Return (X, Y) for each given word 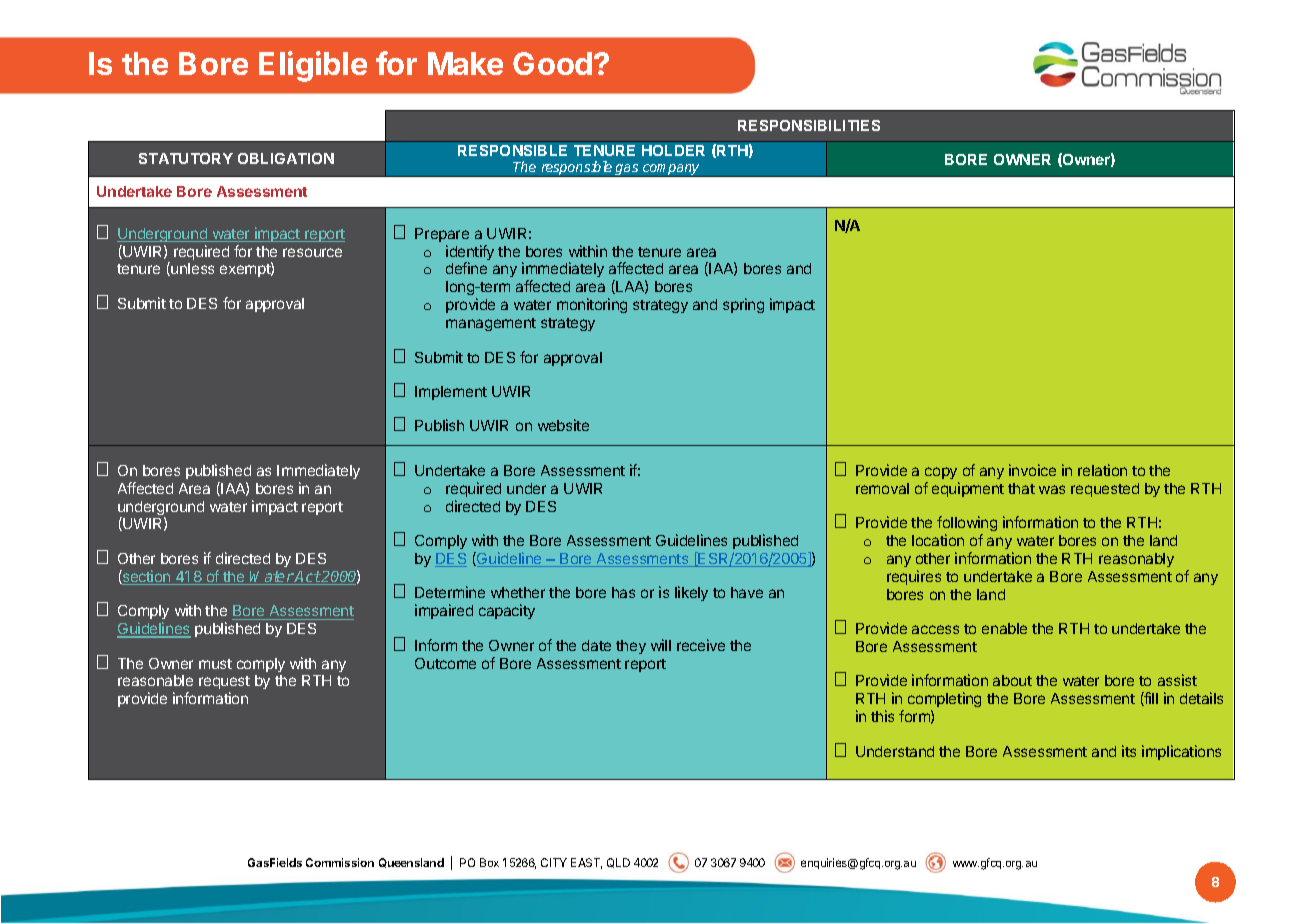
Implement (451, 393)
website (563, 425)
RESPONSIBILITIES (809, 125)
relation (1102, 470)
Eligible (313, 66)
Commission (340, 862)
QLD (618, 863)
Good (554, 63)
